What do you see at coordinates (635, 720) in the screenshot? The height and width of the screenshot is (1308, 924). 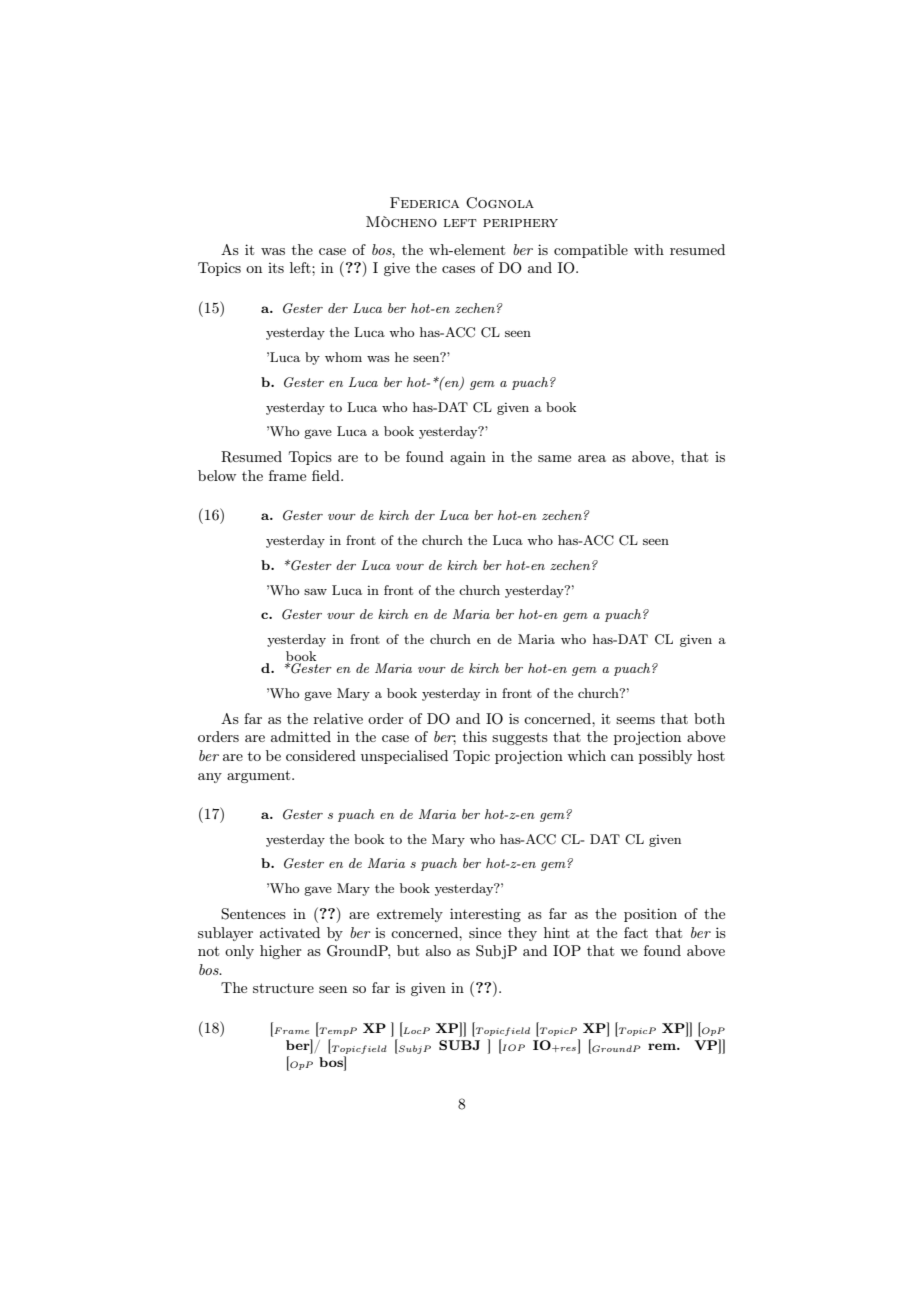 I see `seems` at bounding box center [635, 720].
